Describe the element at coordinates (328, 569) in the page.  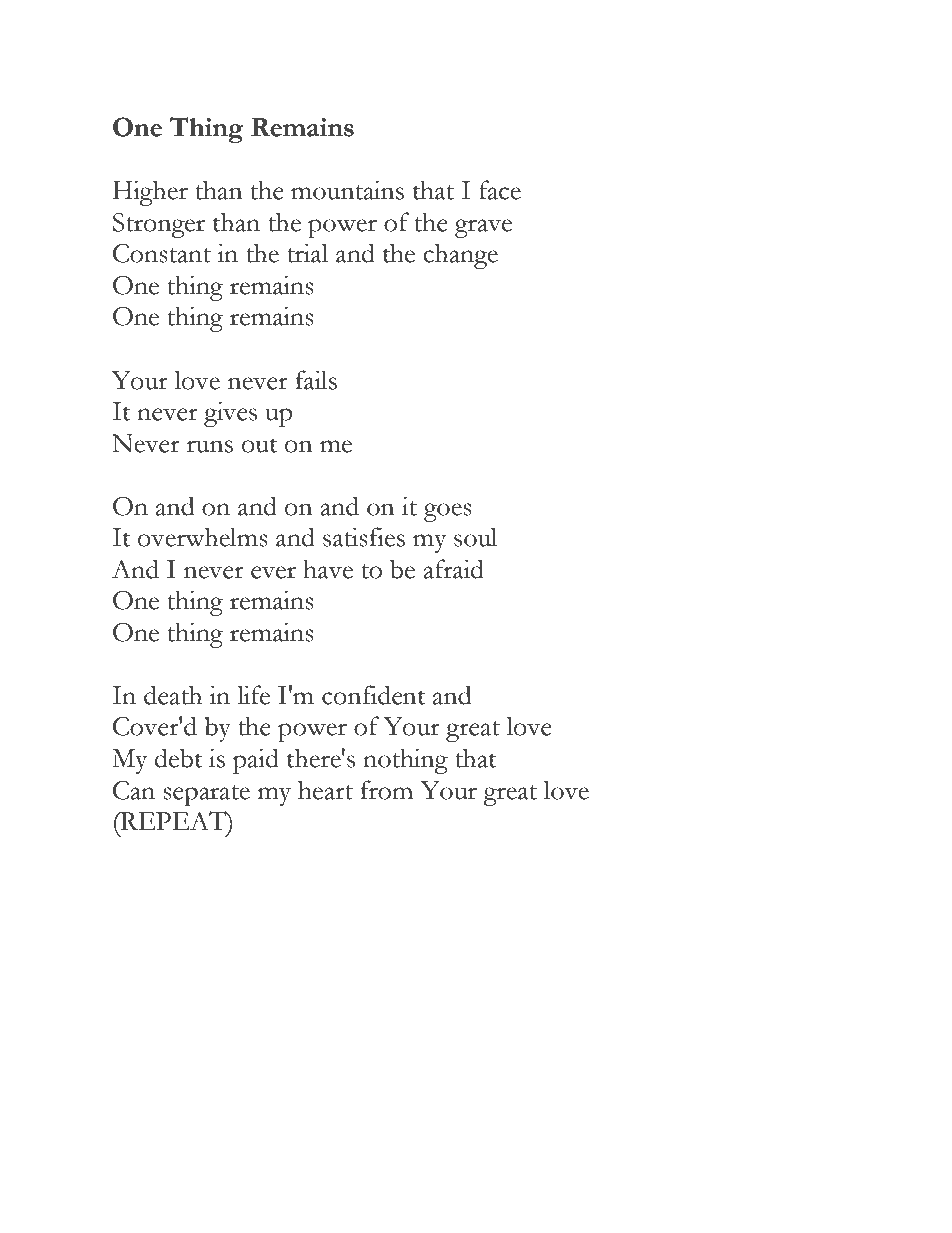
I see `have` at that location.
